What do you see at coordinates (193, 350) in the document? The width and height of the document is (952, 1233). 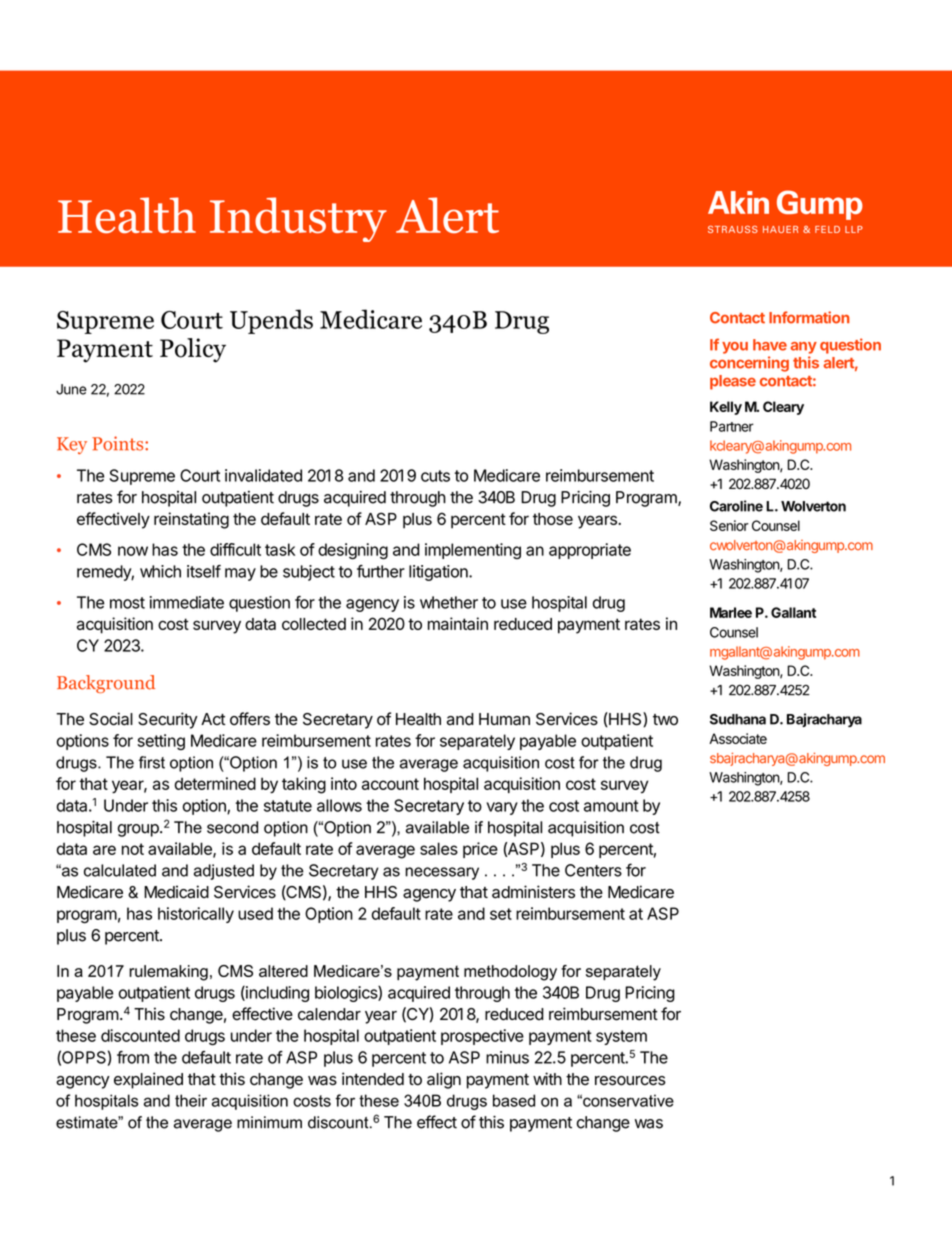 I see `Policy` at bounding box center [193, 350].
